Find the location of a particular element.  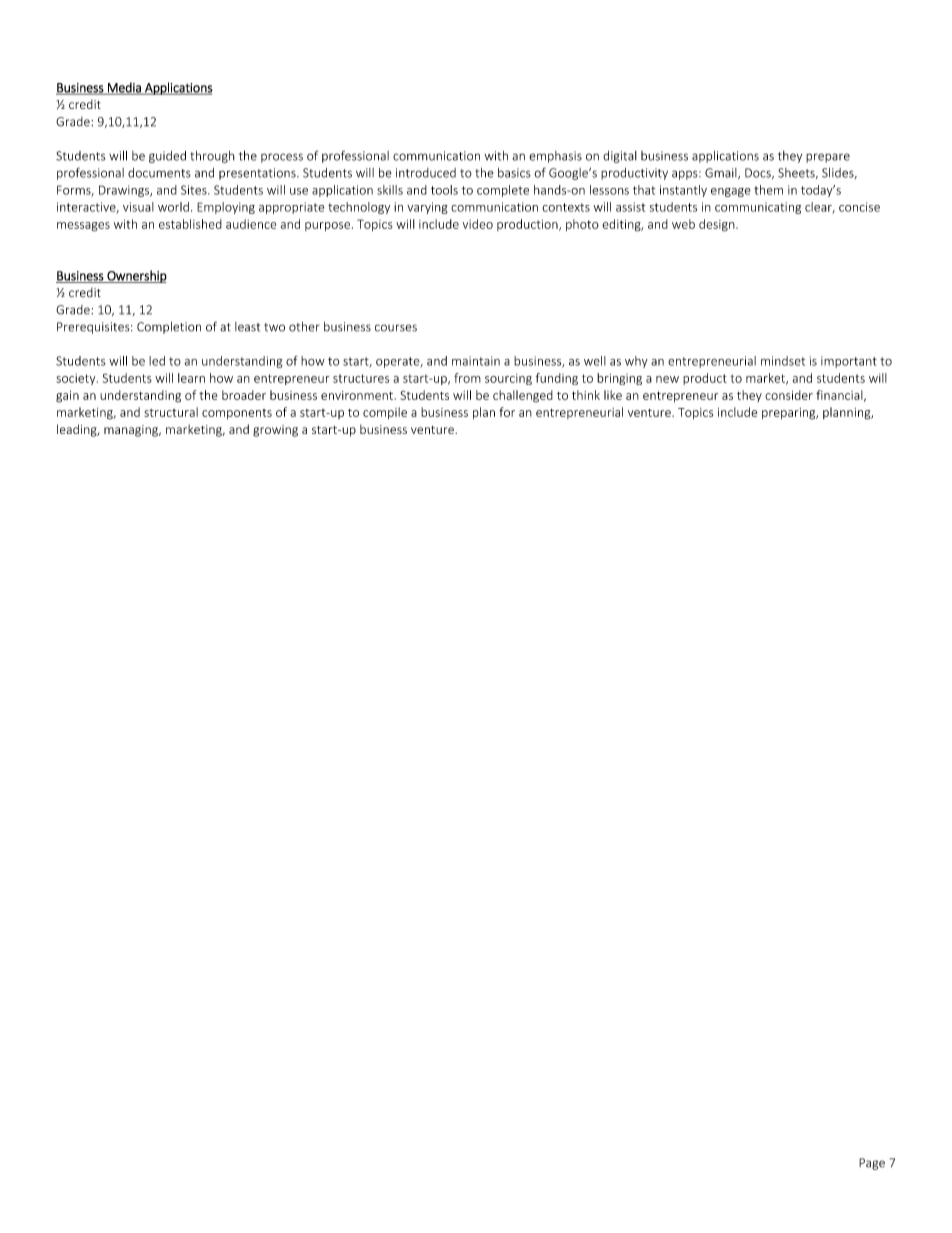

consider is located at coordinates (789, 395).
